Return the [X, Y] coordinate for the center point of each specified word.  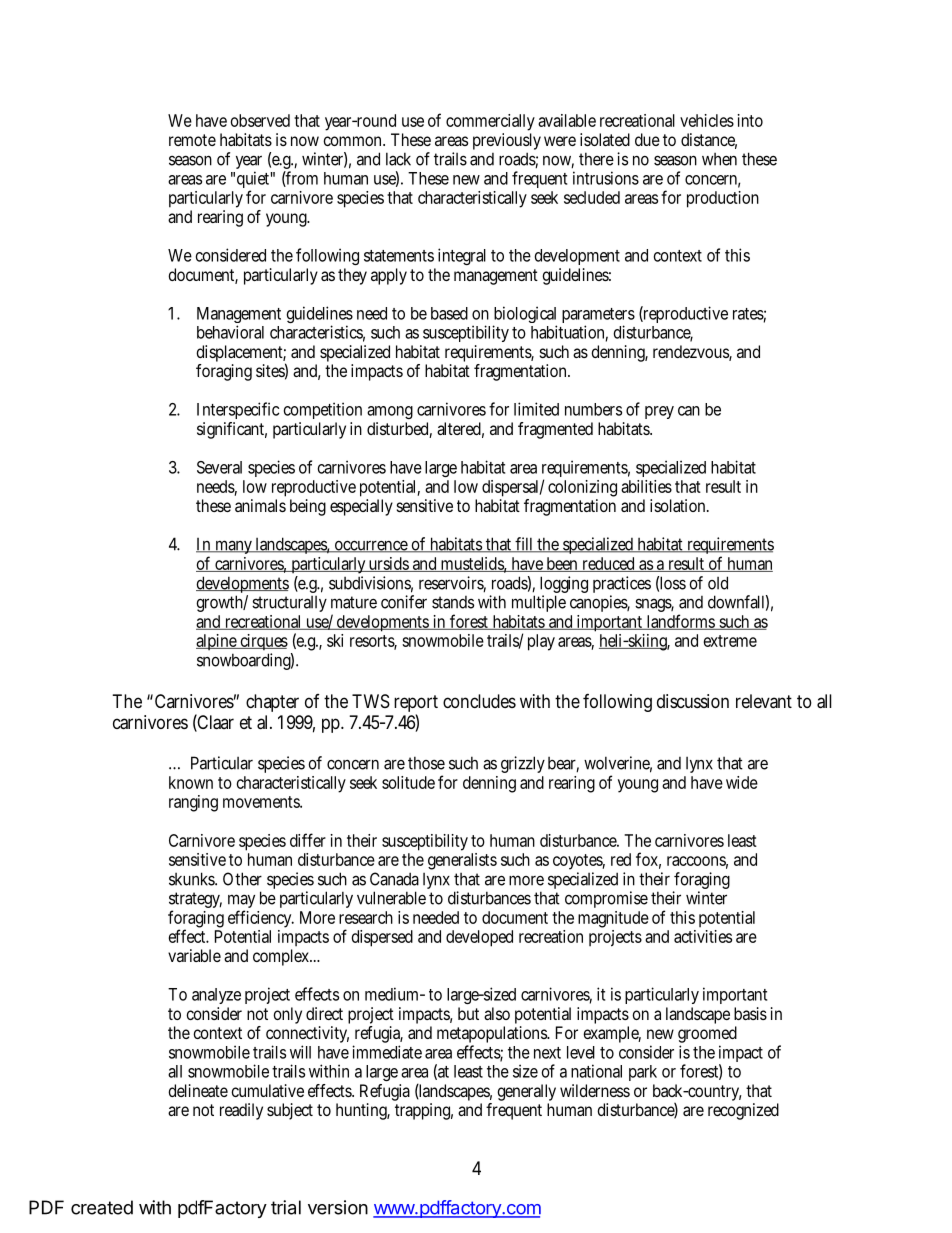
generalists [462, 861]
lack [398, 159]
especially [361, 507]
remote [192, 140]
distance [709, 141]
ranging [193, 803]
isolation [679, 505]
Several [219, 467]
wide [742, 782]
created [102, 1207]
